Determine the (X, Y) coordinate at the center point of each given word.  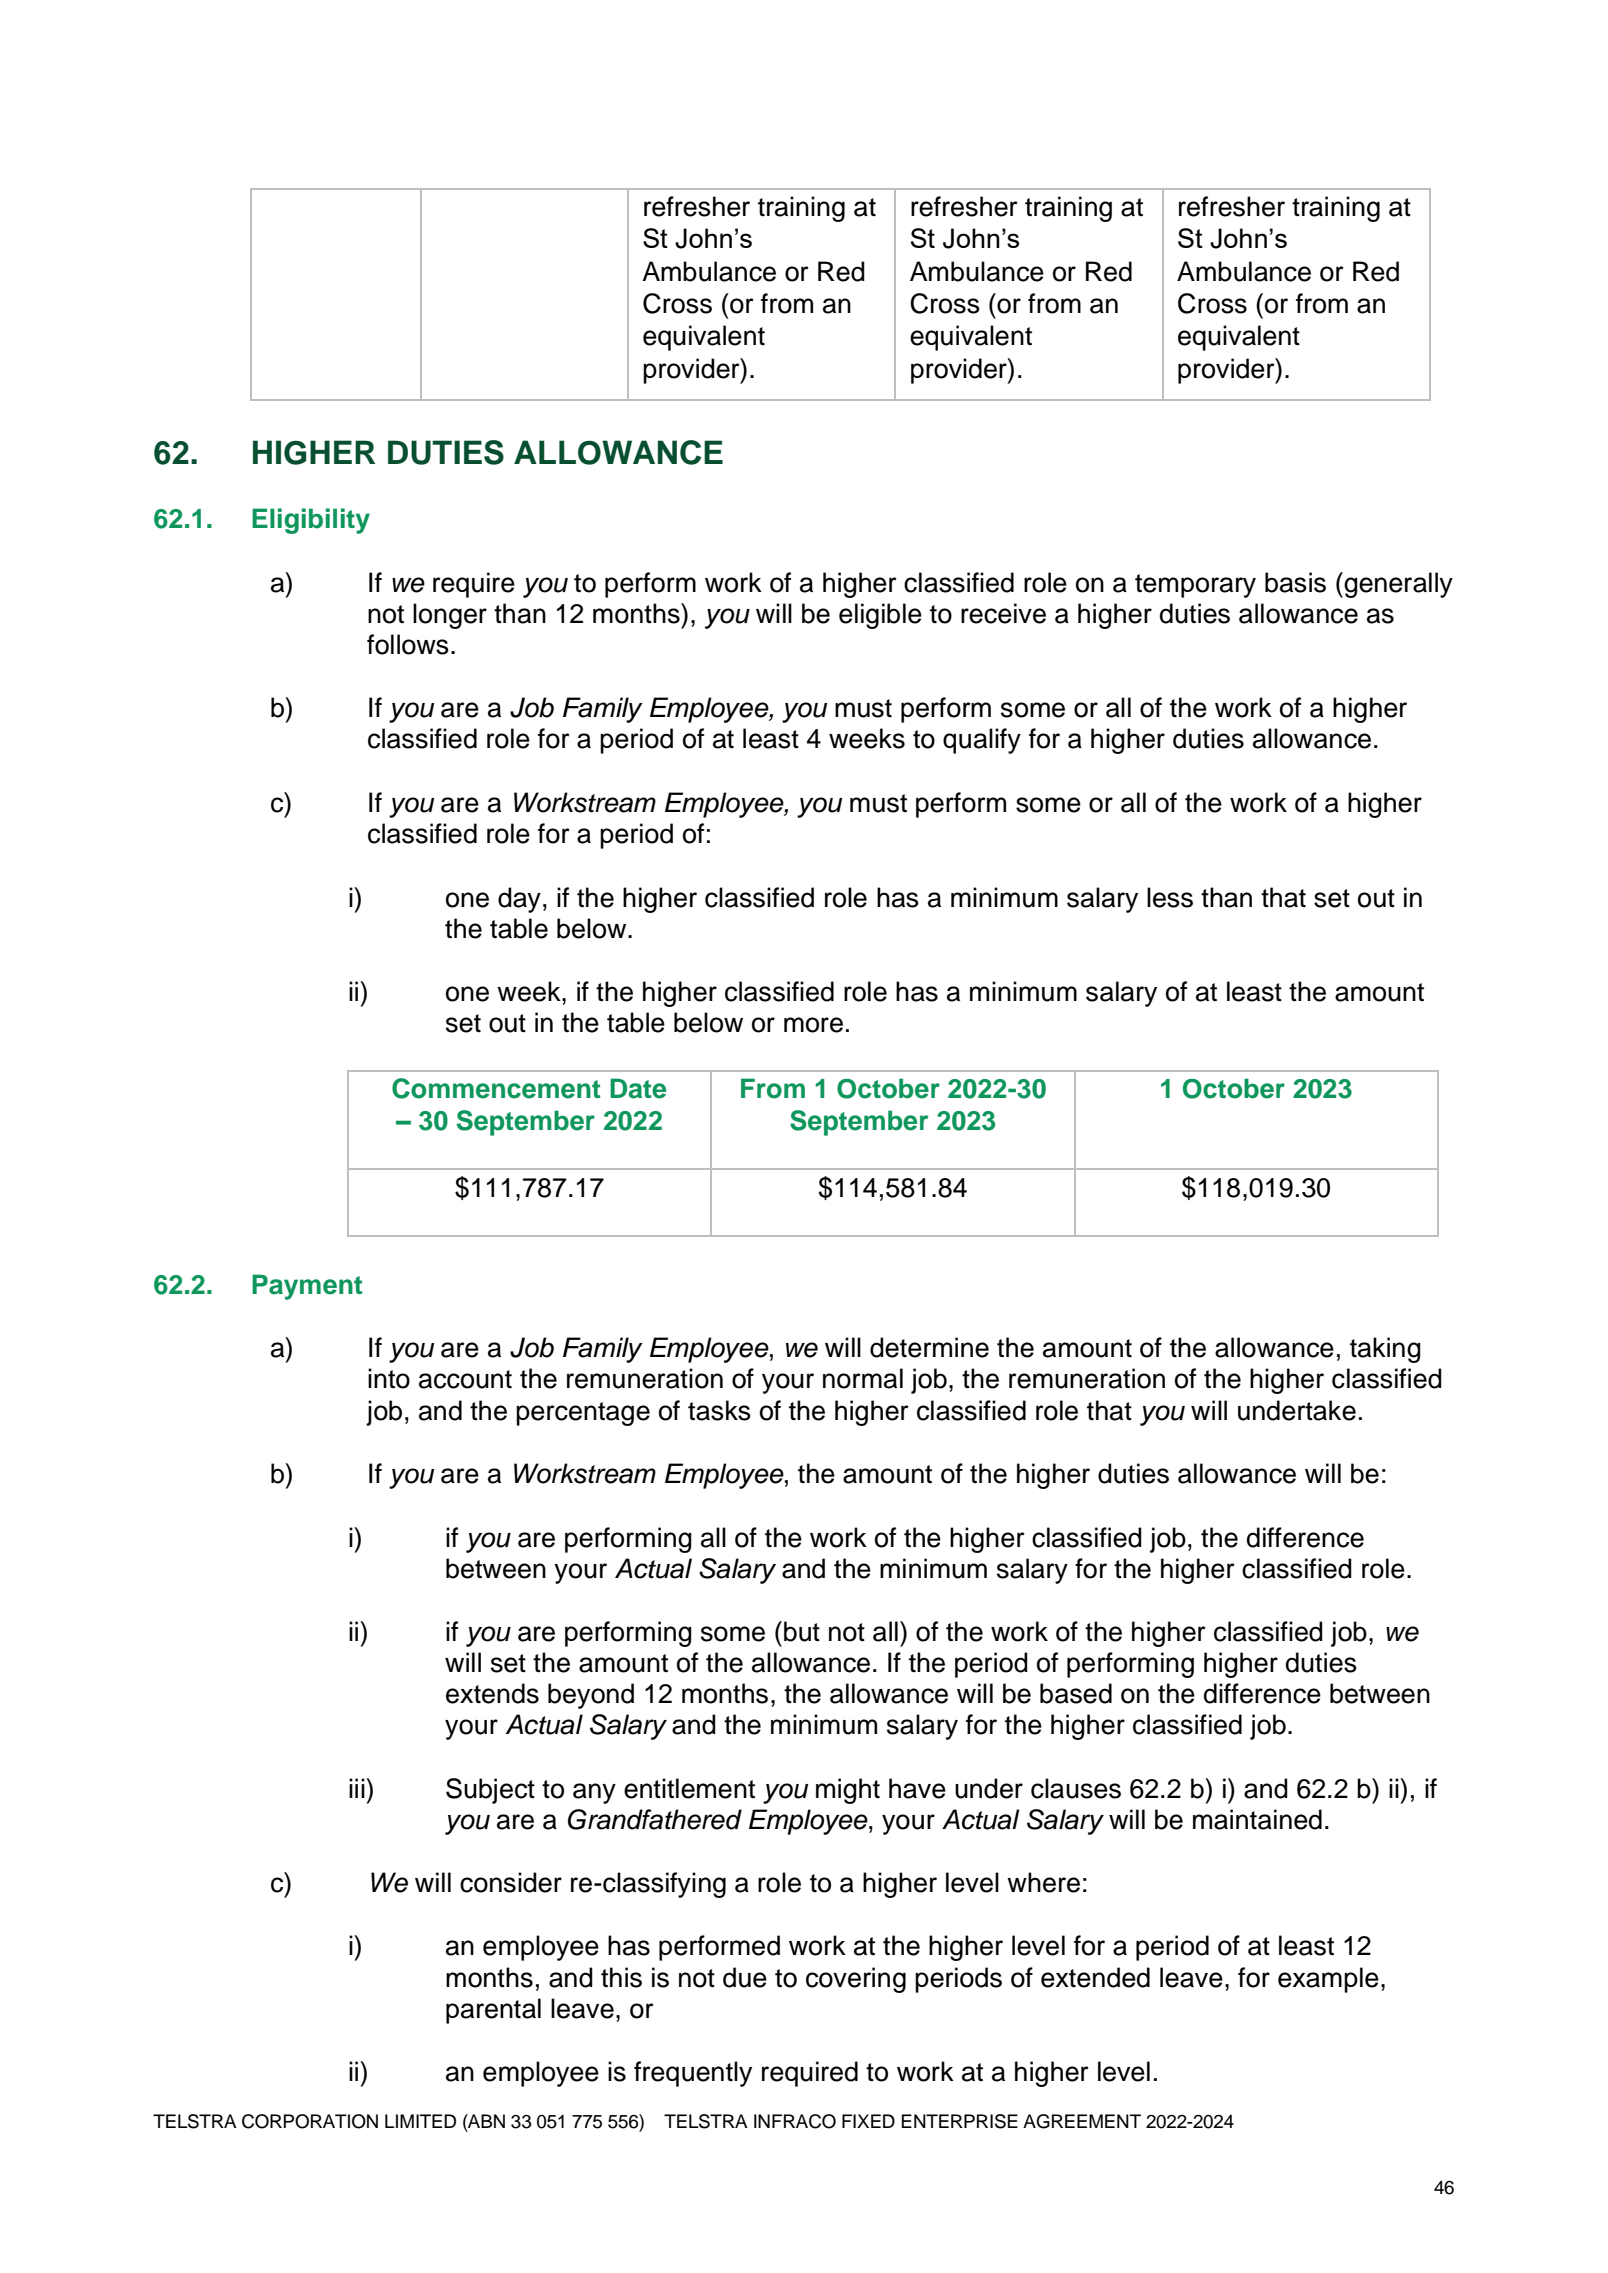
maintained (1257, 1819)
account (465, 1379)
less (1170, 897)
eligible (880, 616)
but (802, 1631)
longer (450, 616)
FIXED (868, 2121)
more (813, 1025)
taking (1385, 1350)
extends (492, 1693)
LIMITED (420, 2121)
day (519, 900)
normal (863, 1378)
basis (1295, 582)
